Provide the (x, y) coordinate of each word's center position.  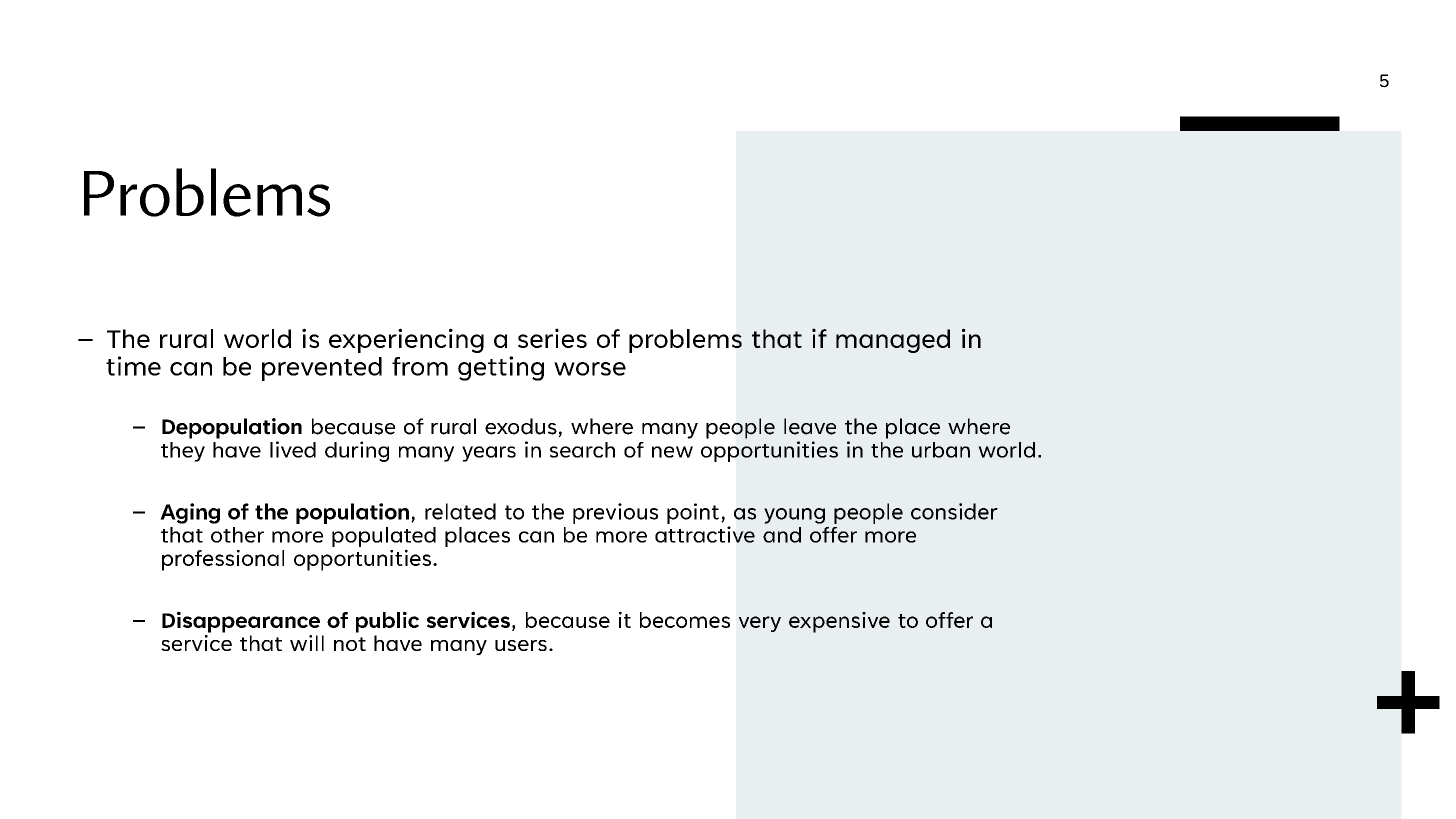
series (552, 338)
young (794, 516)
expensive (839, 622)
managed (893, 341)
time (133, 366)
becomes (685, 620)
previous (615, 513)
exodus (522, 427)
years (489, 454)
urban (941, 450)
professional (223, 560)
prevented (322, 369)
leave (810, 426)
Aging (190, 513)
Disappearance (241, 622)
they (183, 452)
